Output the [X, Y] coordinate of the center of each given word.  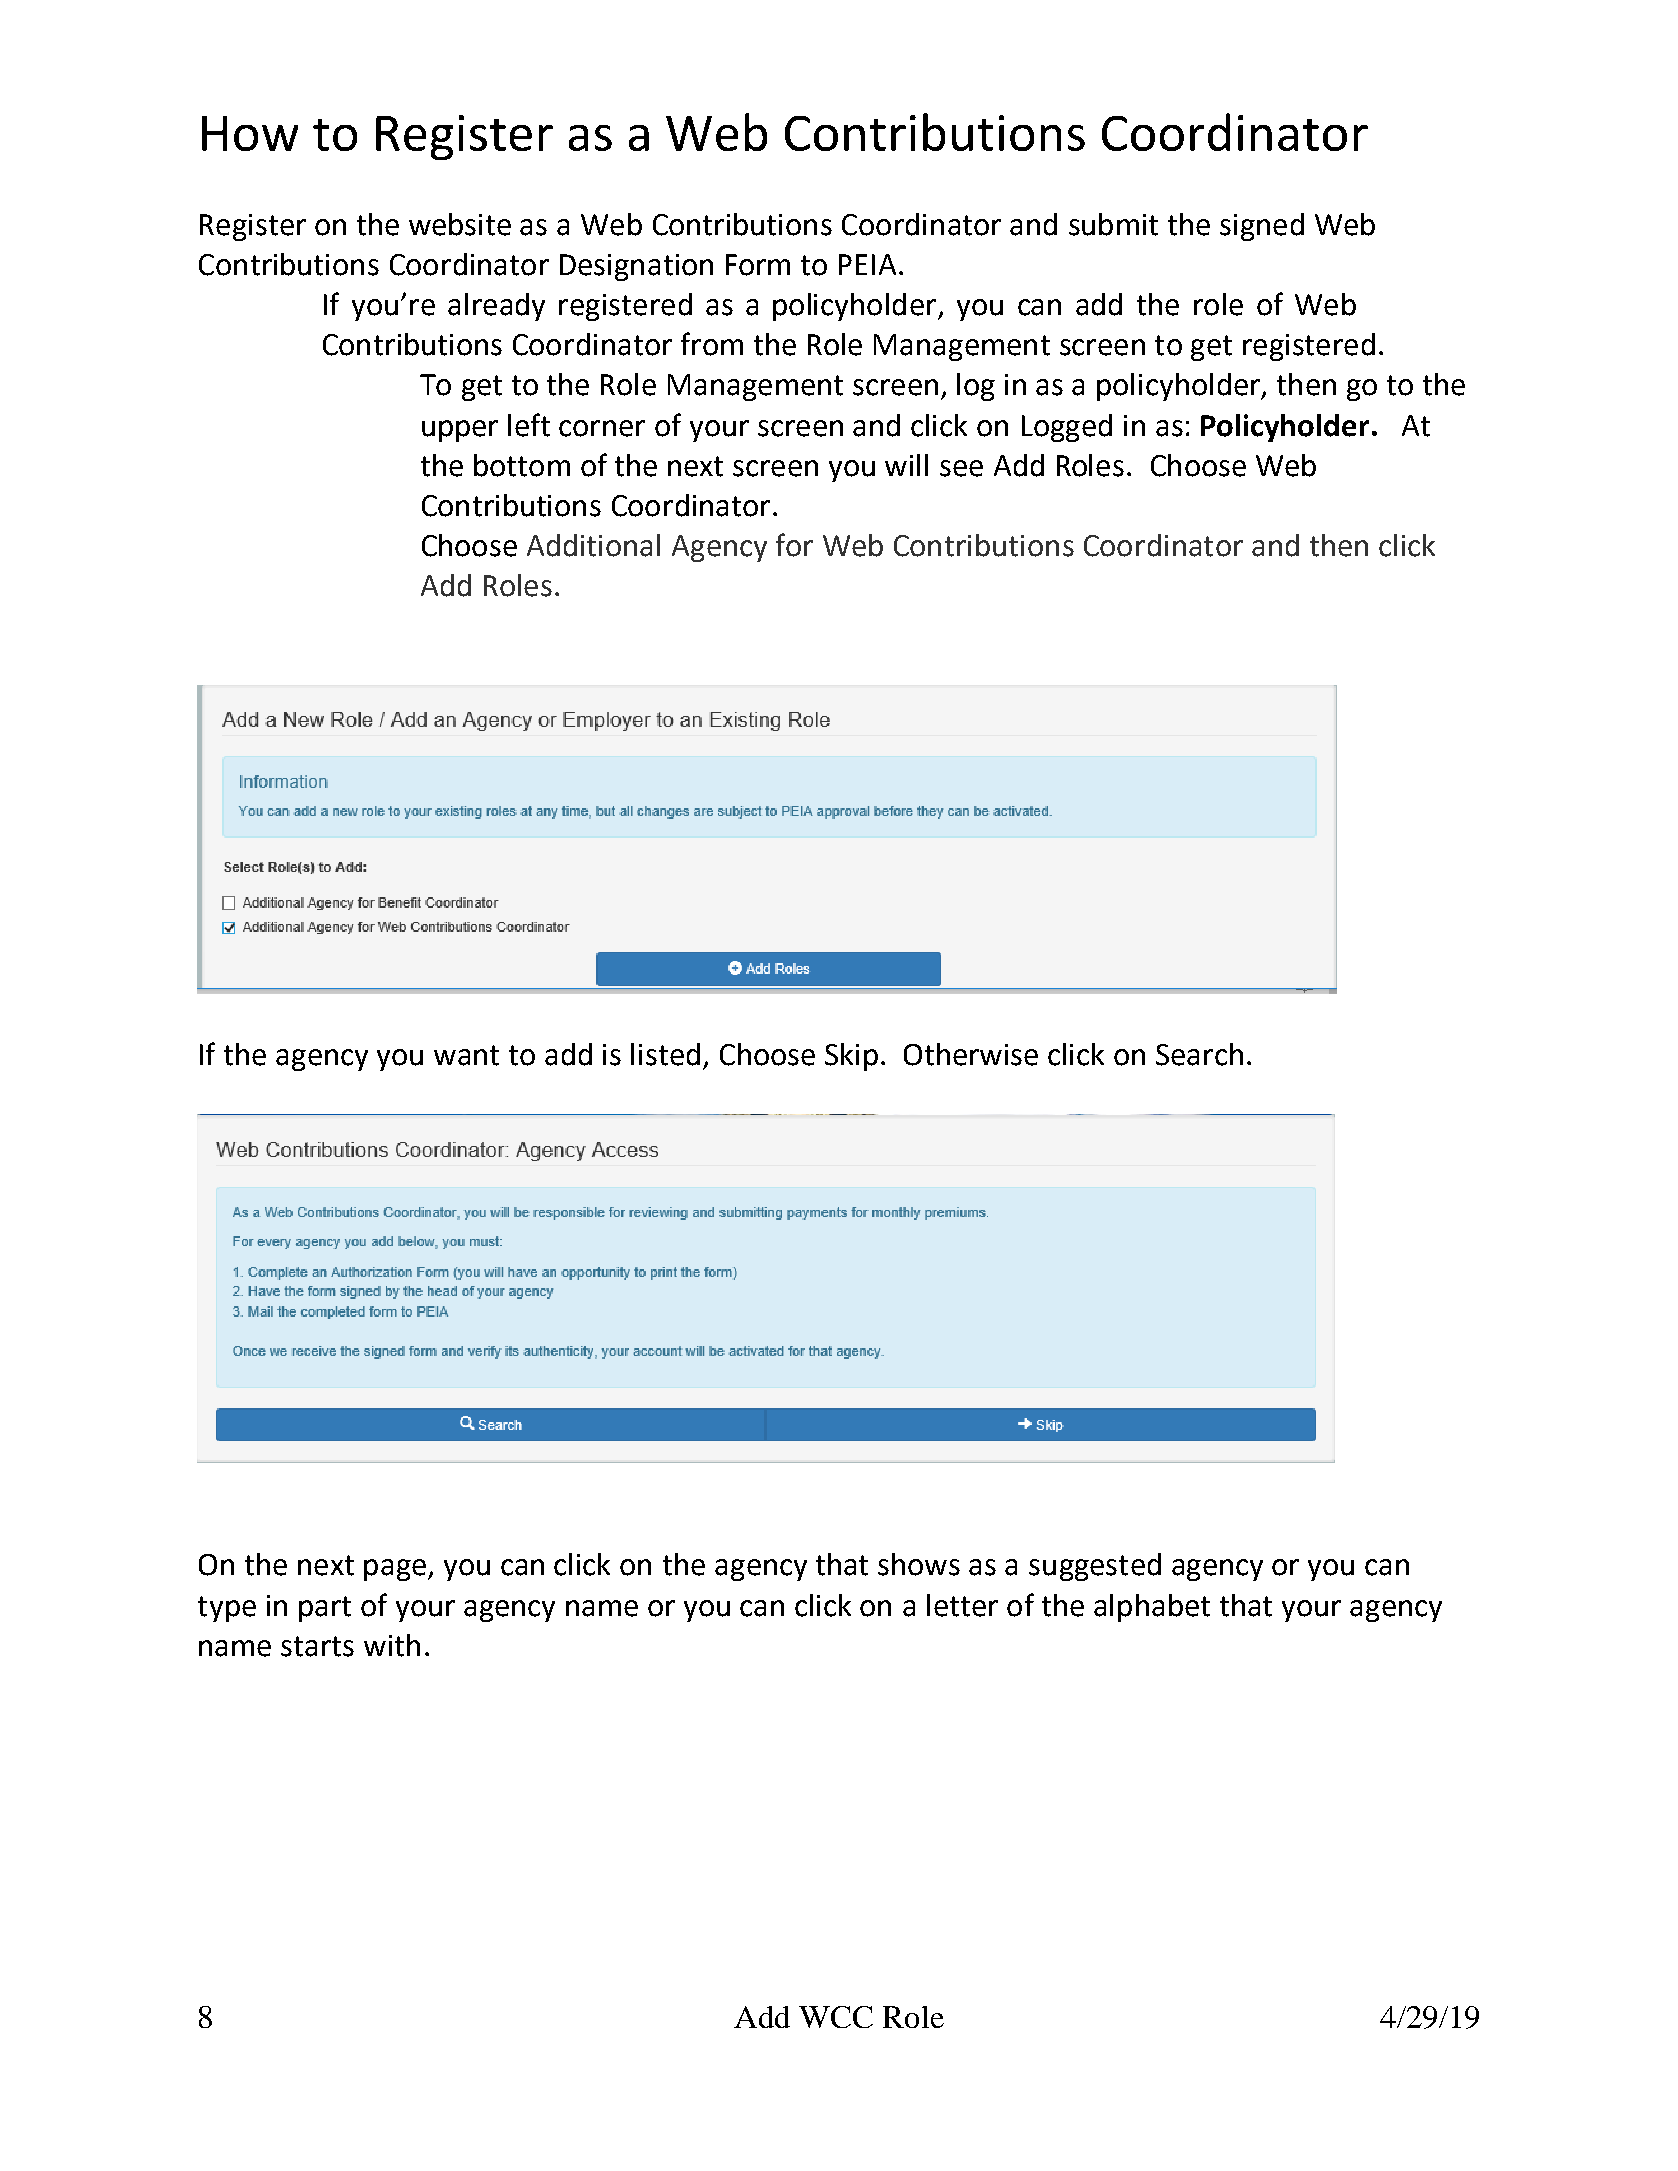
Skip [851, 1057]
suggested [1095, 1567]
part [325, 1609]
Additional [593, 545]
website [460, 224]
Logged [1067, 428]
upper [460, 431]
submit [1113, 224]
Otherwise [971, 1054]
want [466, 1055]
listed [665, 1054]
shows [919, 1564]
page [395, 1570]
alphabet [1152, 1608]
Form [758, 265]
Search [1199, 1054]
